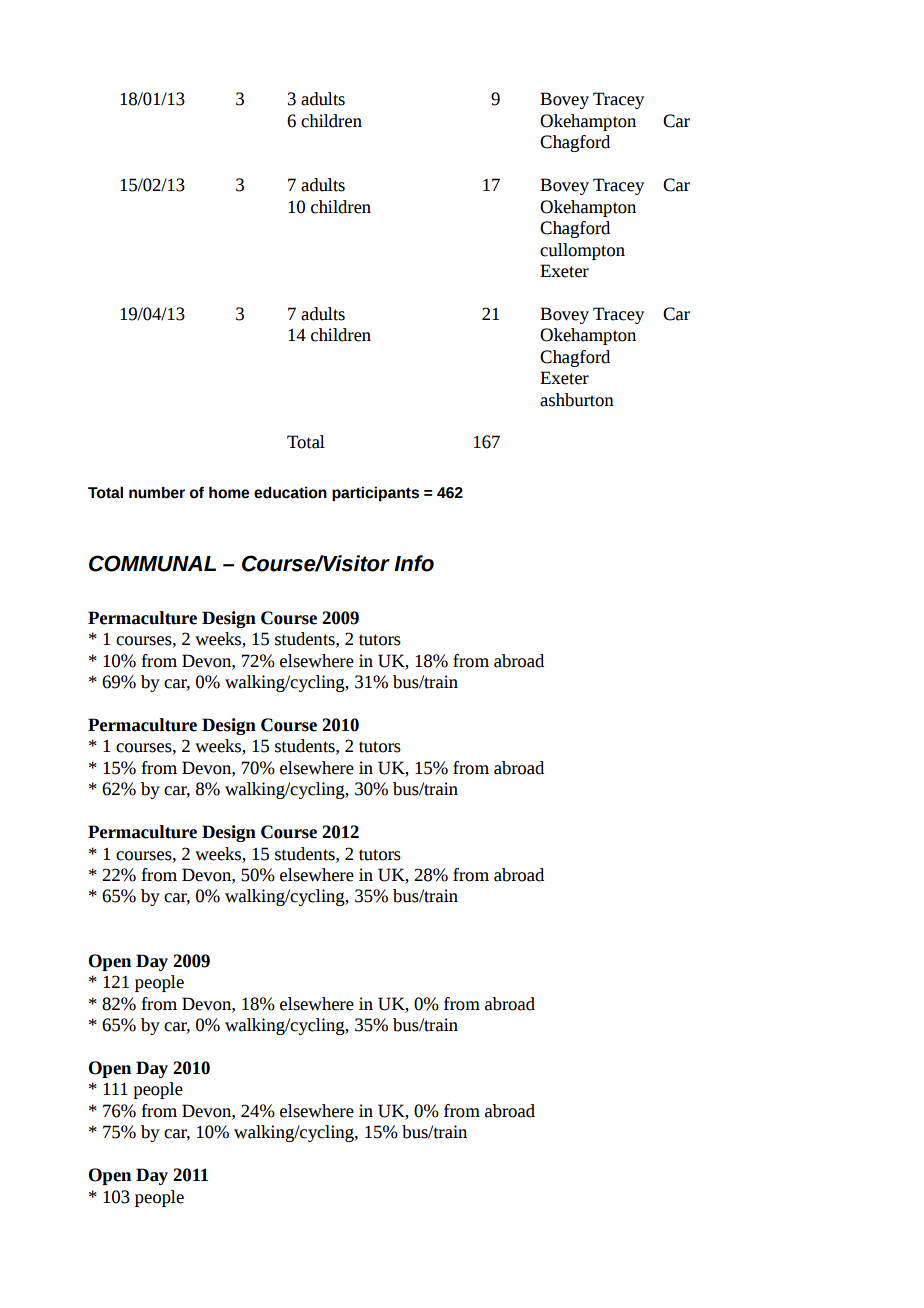  What do you see at coordinates (375, 493) in the screenshot?
I see `participants` at bounding box center [375, 493].
